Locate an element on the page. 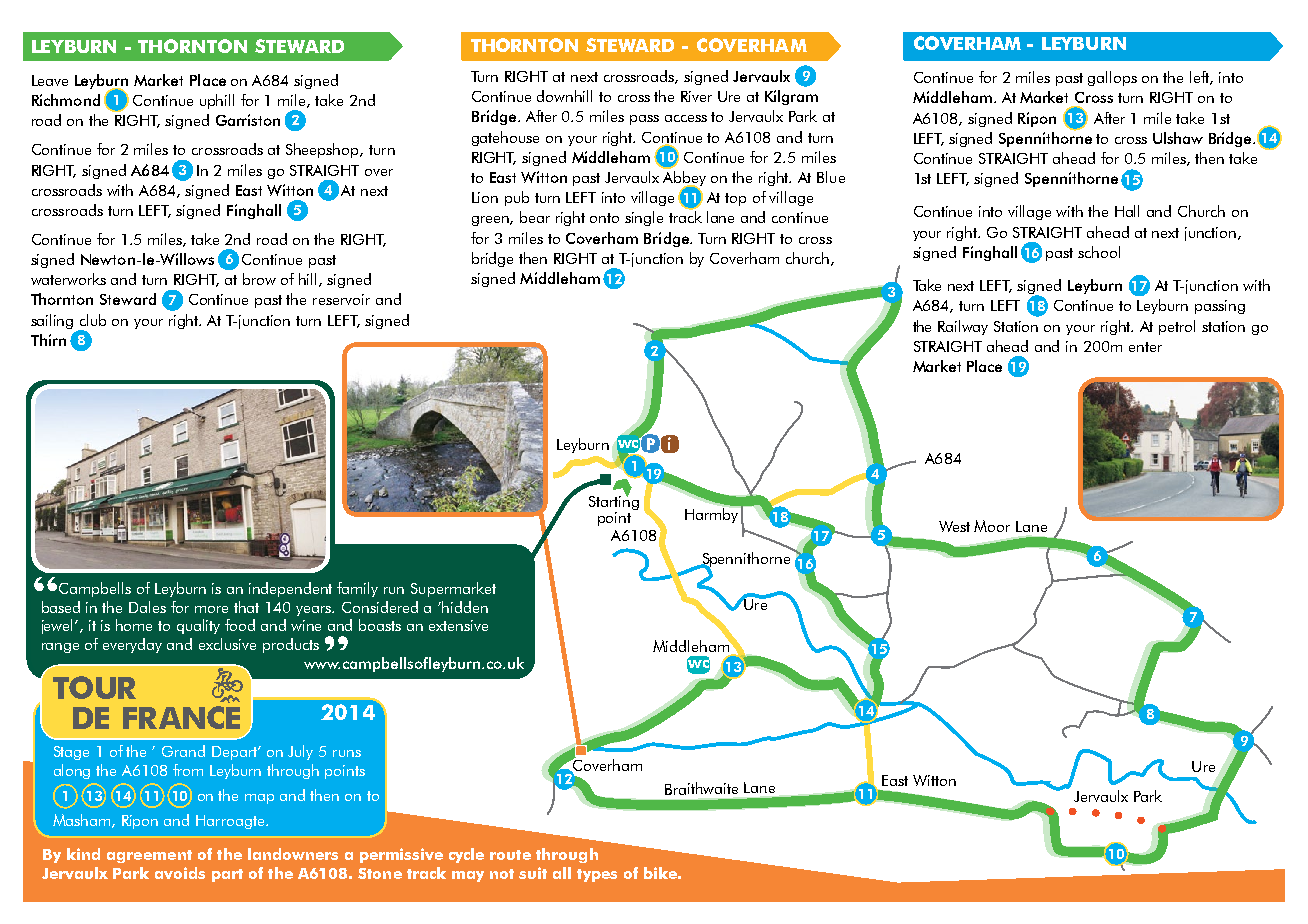  Richmond is located at coordinates (66, 100).
